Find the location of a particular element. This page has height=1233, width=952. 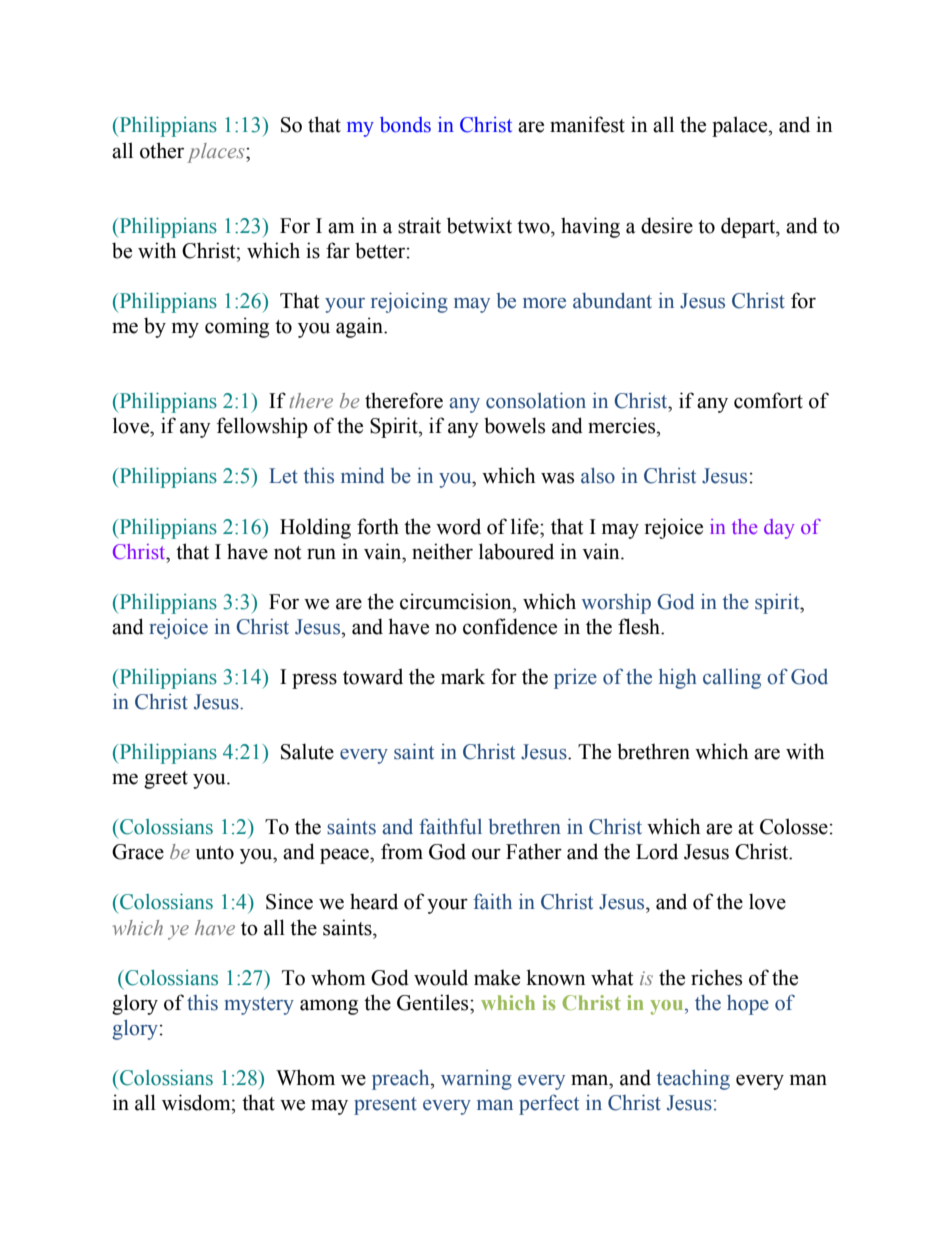

Lord is located at coordinates (657, 851).
